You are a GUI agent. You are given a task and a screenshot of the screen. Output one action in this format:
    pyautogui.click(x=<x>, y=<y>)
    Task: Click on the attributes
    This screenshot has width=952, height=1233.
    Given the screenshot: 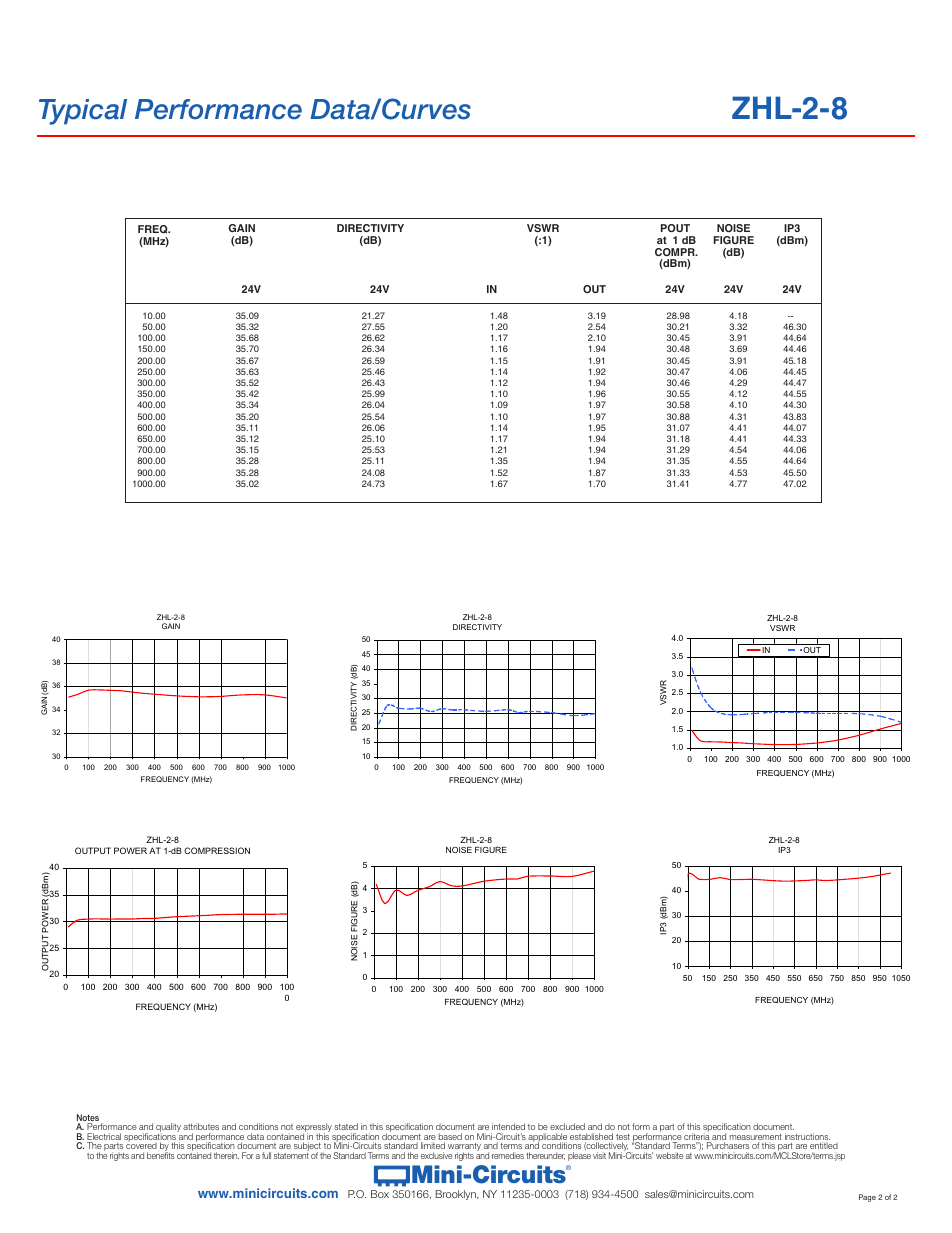 What is the action you would take?
    pyautogui.click(x=201, y=1126)
